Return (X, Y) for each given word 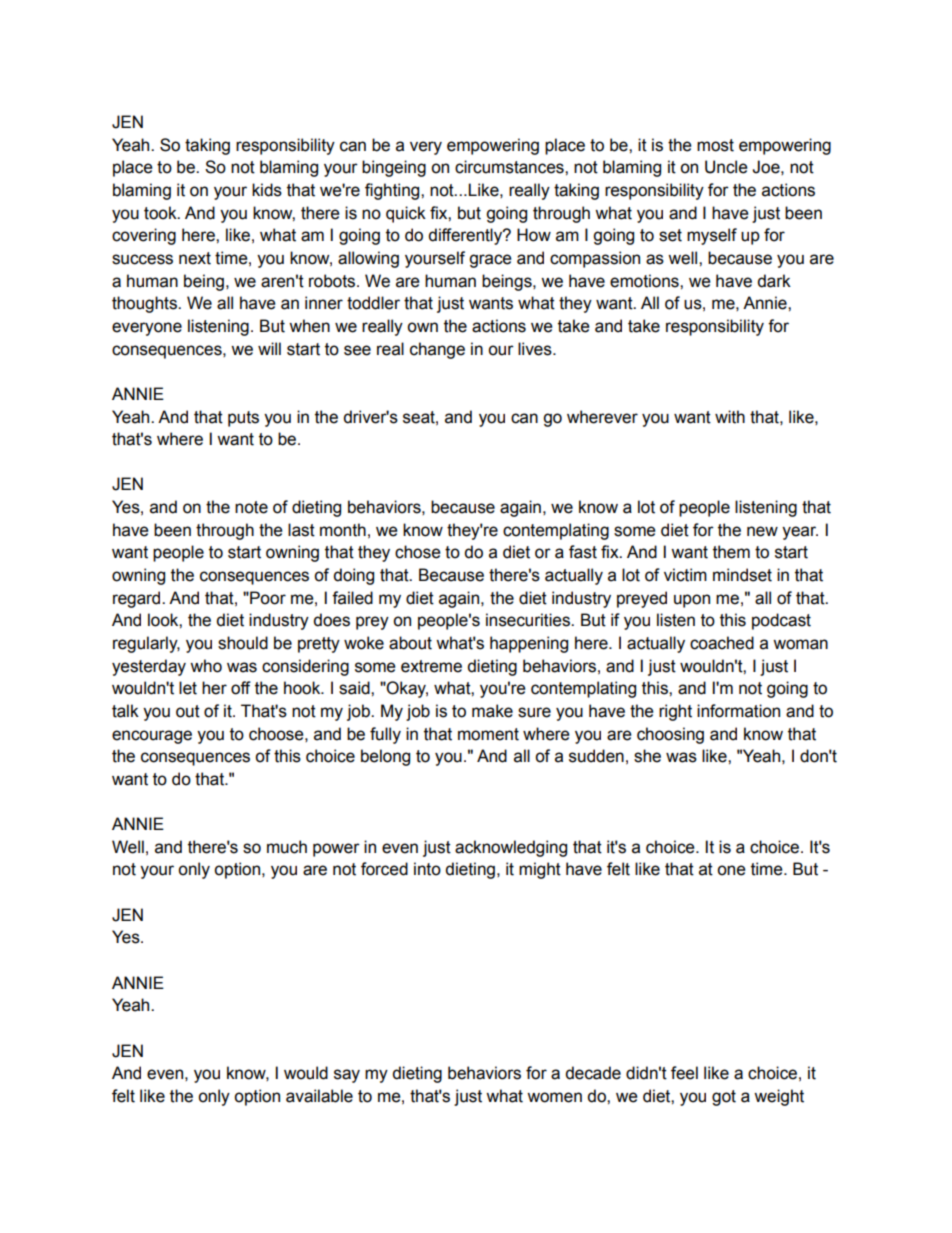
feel (684, 1073)
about (410, 643)
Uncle (726, 167)
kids (267, 190)
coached (722, 643)
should (243, 643)
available (319, 1096)
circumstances (510, 167)
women (554, 1097)
